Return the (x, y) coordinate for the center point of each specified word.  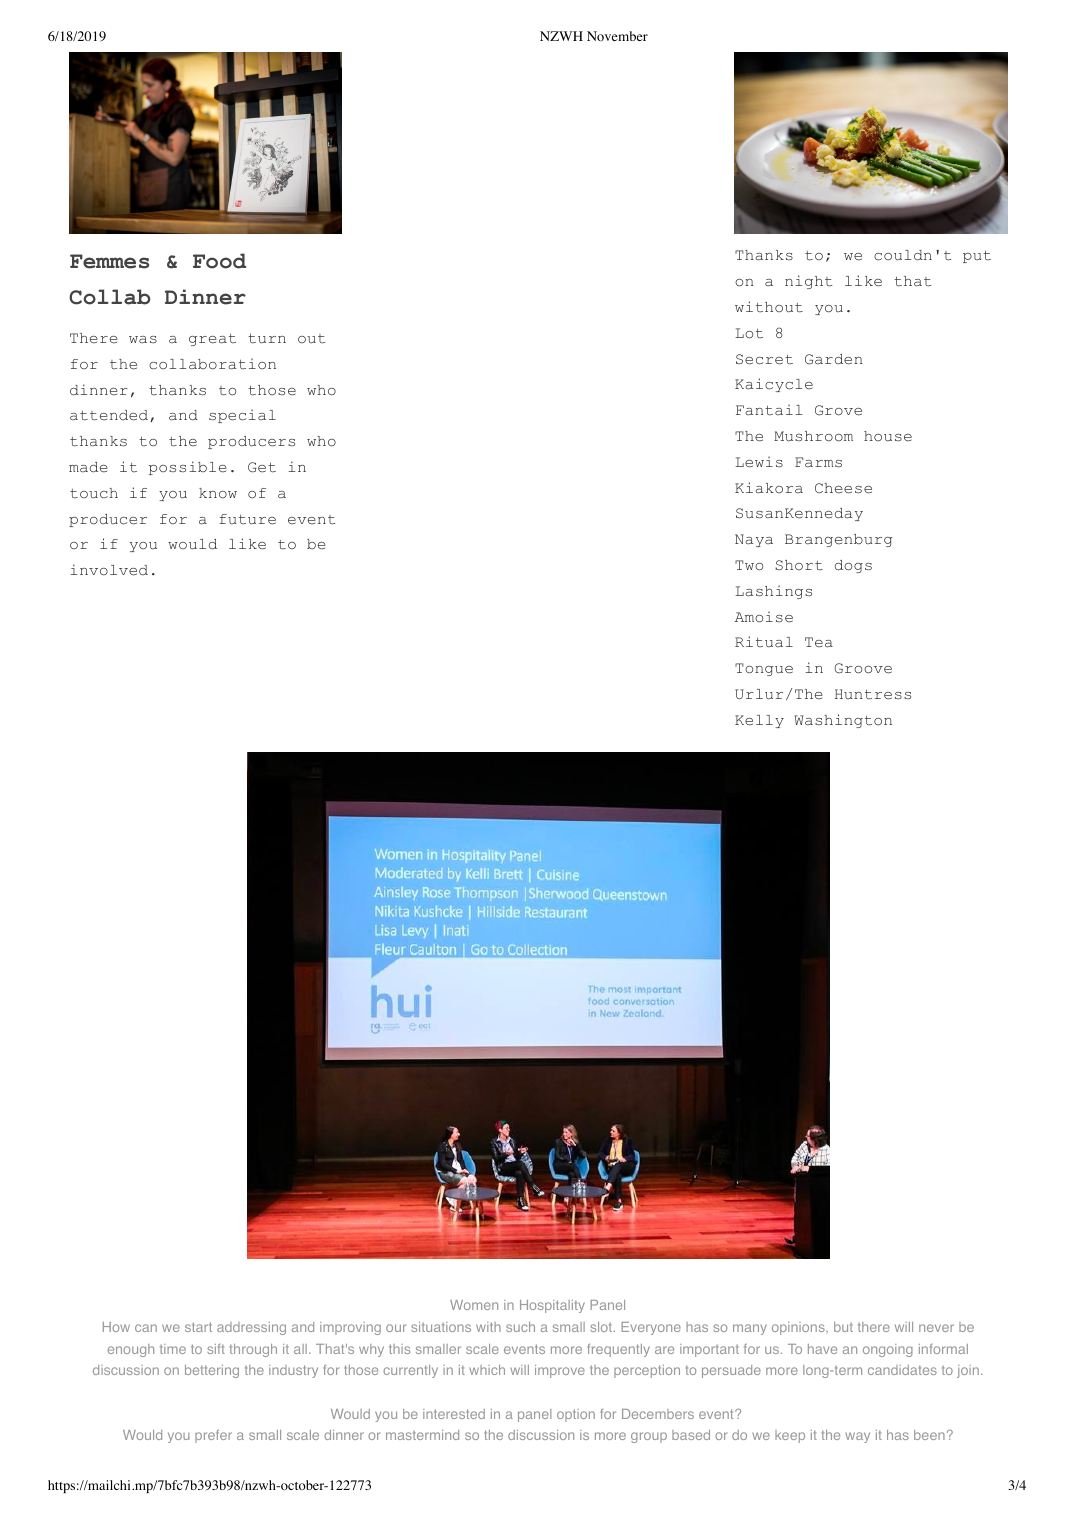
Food (220, 261)
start (198, 1327)
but (843, 1327)
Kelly (759, 721)
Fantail (769, 410)
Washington (843, 721)
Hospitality (552, 1306)
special (242, 416)
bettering (212, 1371)
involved (109, 570)
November (617, 36)
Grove (838, 410)
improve (560, 1371)
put (977, 257)
